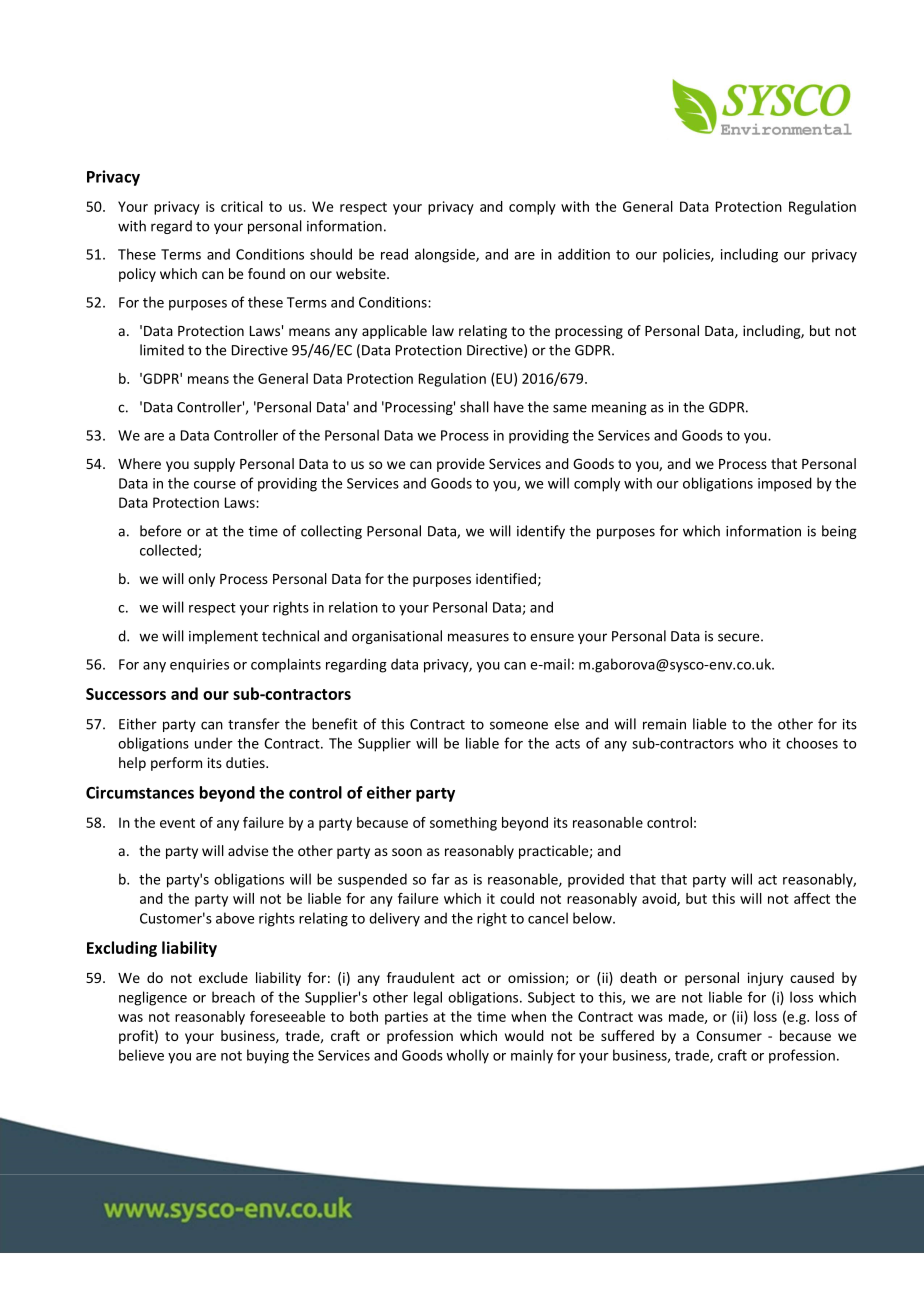  I want to click on chooses, so click(812, 743).
